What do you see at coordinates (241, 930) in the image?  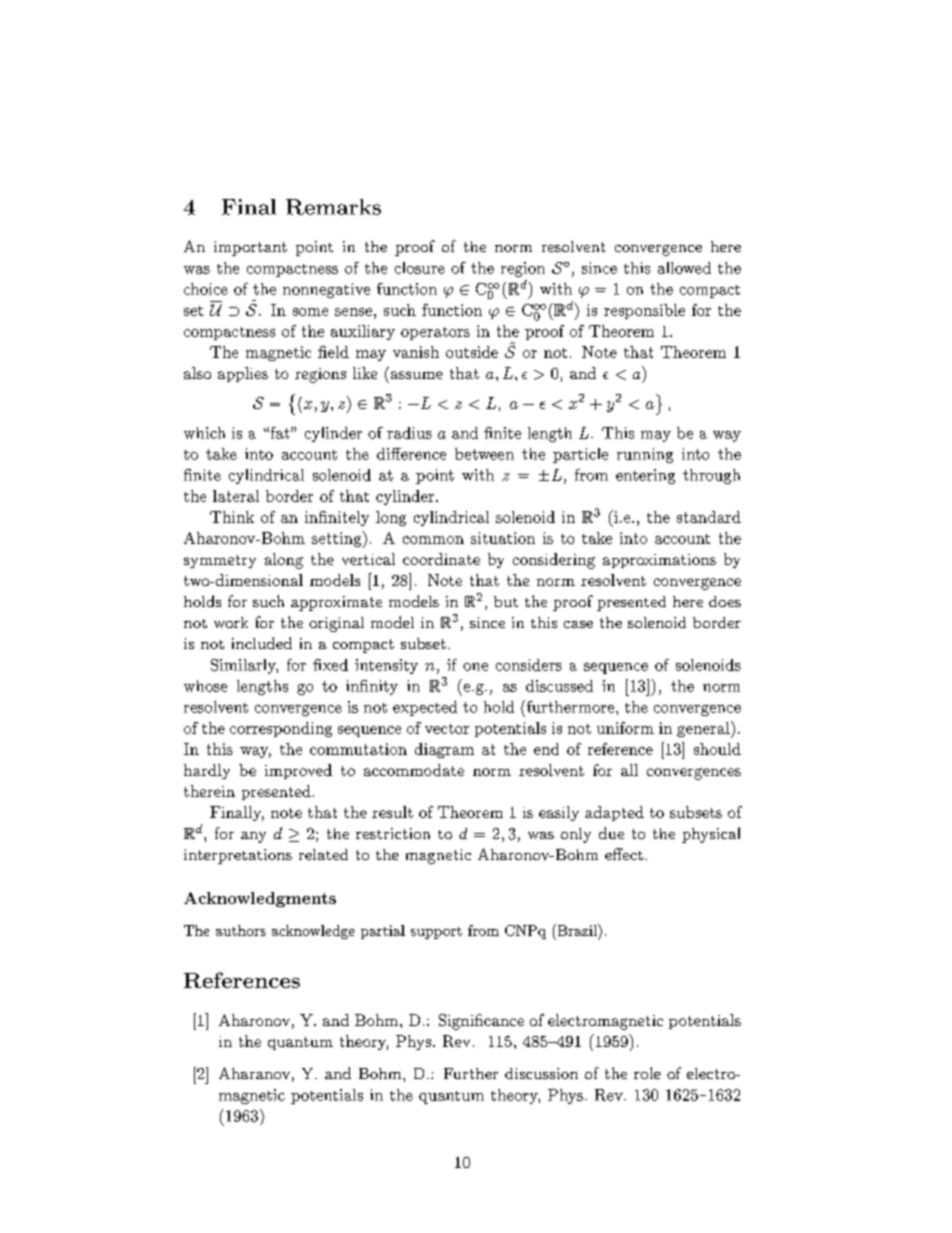 I see `authors` at bounding box center [241, 930].
